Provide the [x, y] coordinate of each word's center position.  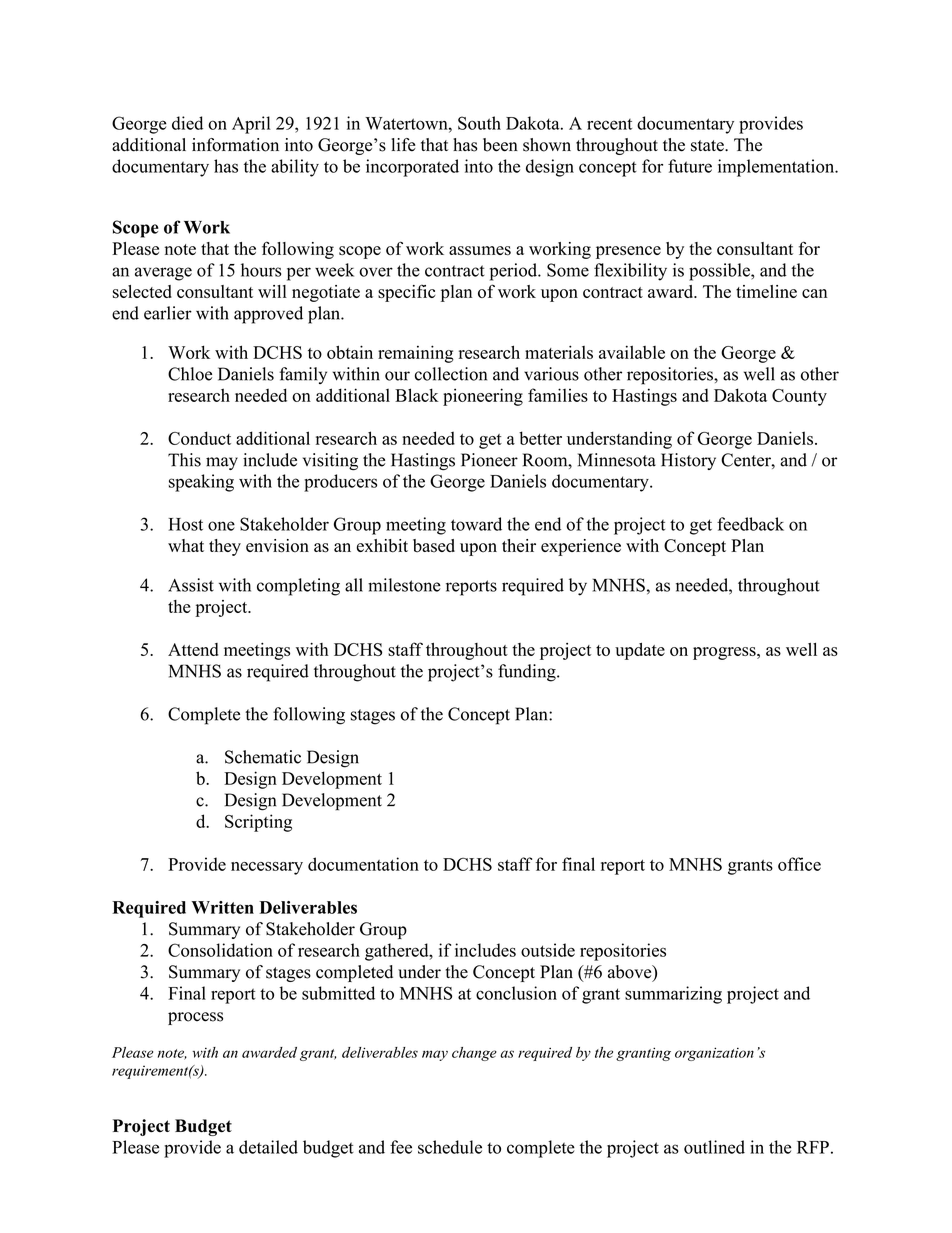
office [799, 864]
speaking [201, 483]
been [500, 145]
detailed [268, 1147]
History [688, 461]
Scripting [258, 823]
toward [476, 524]
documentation [363, 864]
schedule [450, 1147]
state [708, 146]
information [235, 145]
